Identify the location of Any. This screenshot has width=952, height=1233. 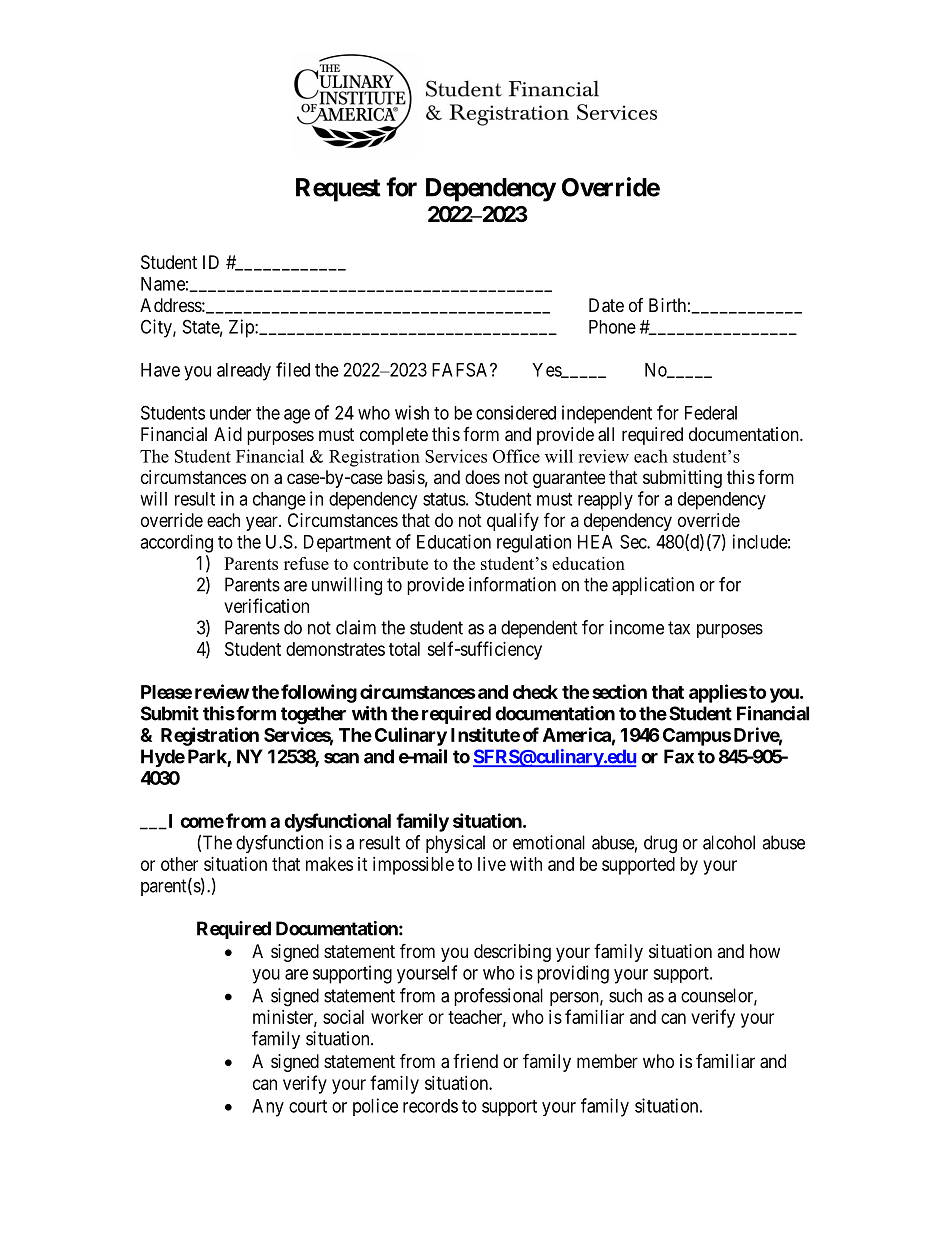
(268, 1108).
